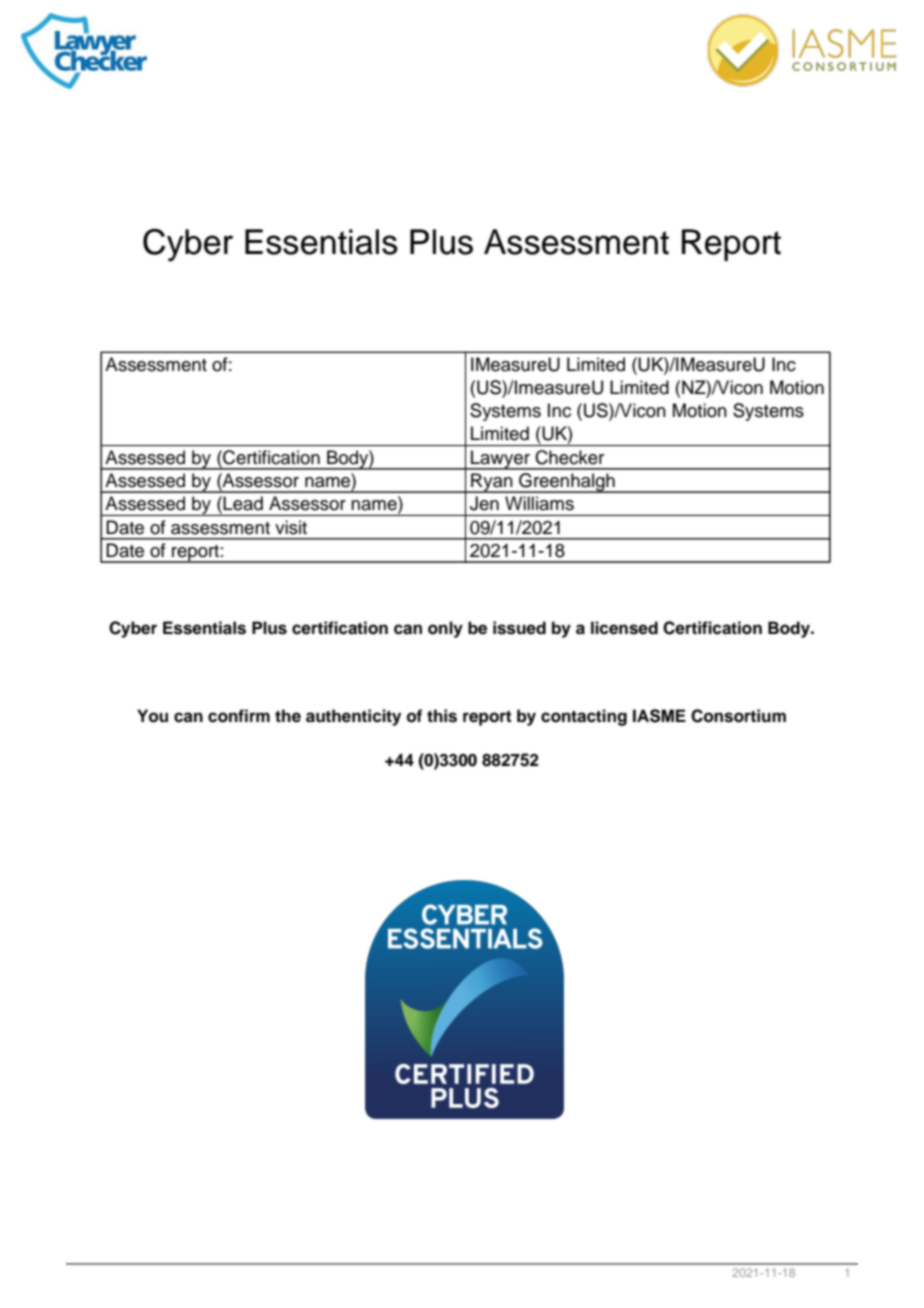 The width and height of the screenshot is (924, 1308). I want to click on visit, so click(291, 527).
